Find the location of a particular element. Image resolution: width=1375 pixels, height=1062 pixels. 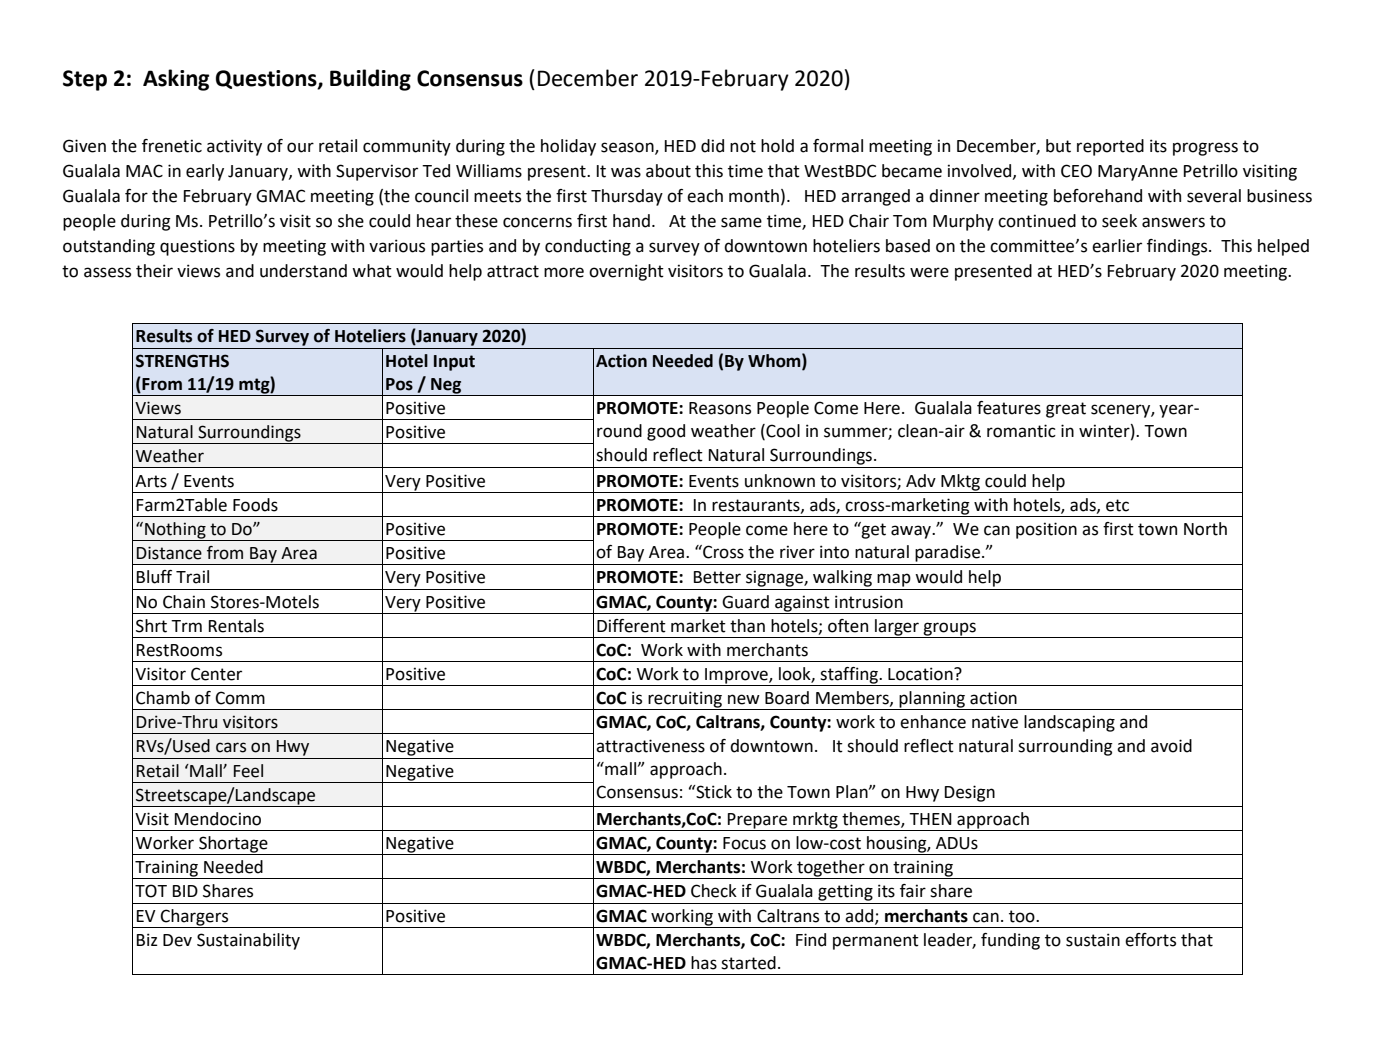

efforts is located at coordinates (1150, 940).
